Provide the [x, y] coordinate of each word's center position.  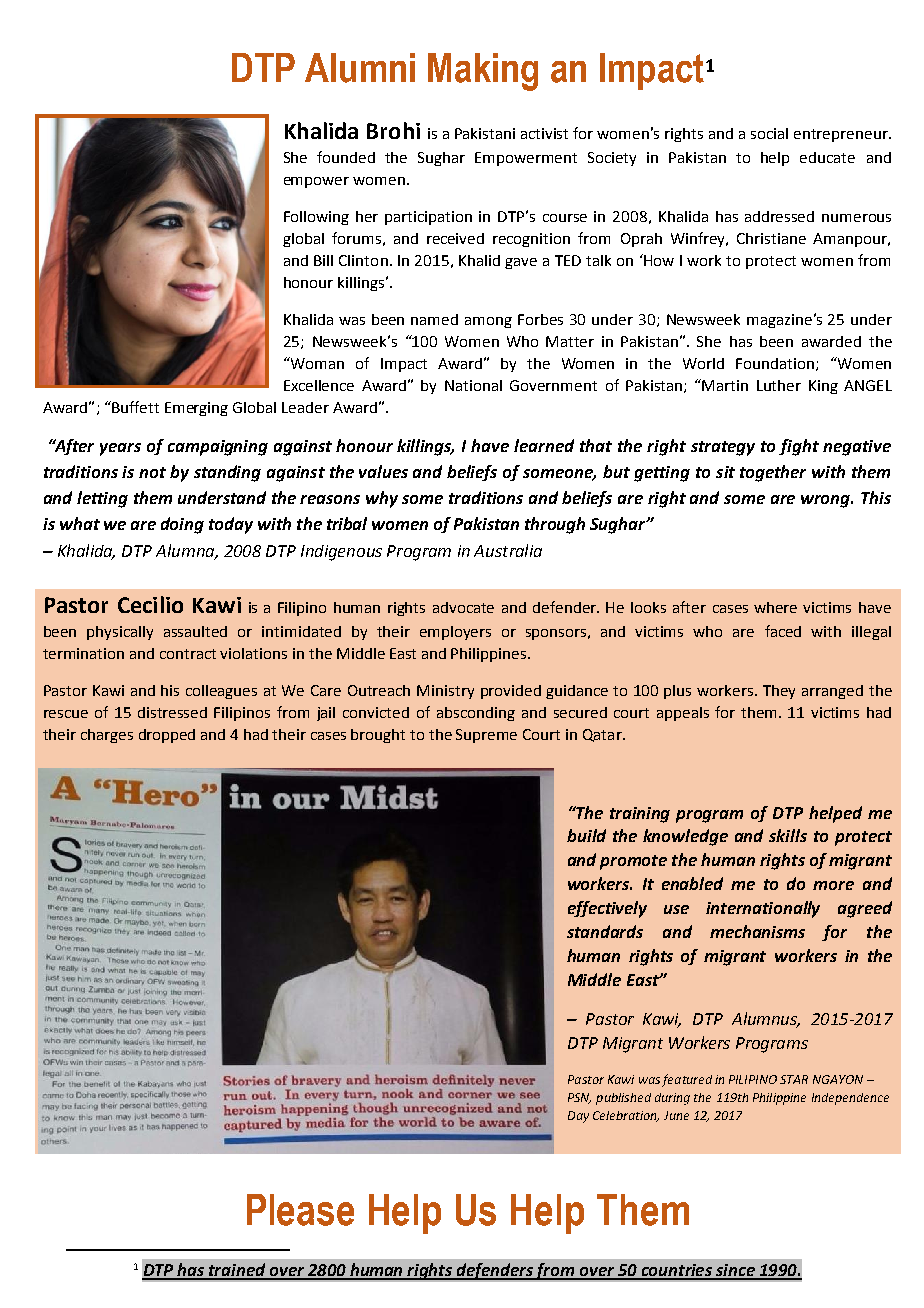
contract [188, 654]
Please [300, 1210]
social [769, 133]
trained [237, 1271]
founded [346, 157]
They [779, 692]
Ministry [445, 692]
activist [544, 133]
